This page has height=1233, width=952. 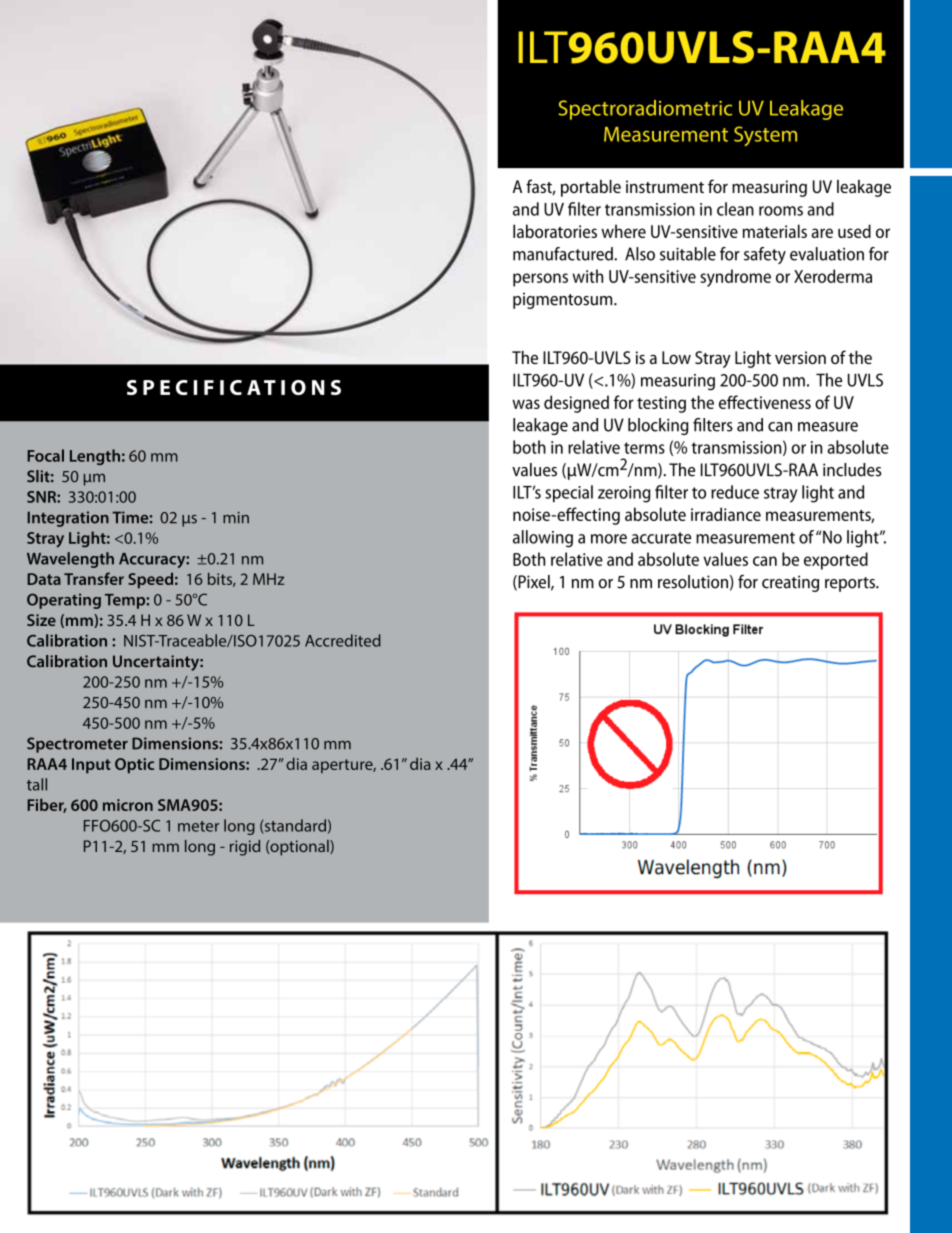 I want to click on System, so click(x=765, y=136).
